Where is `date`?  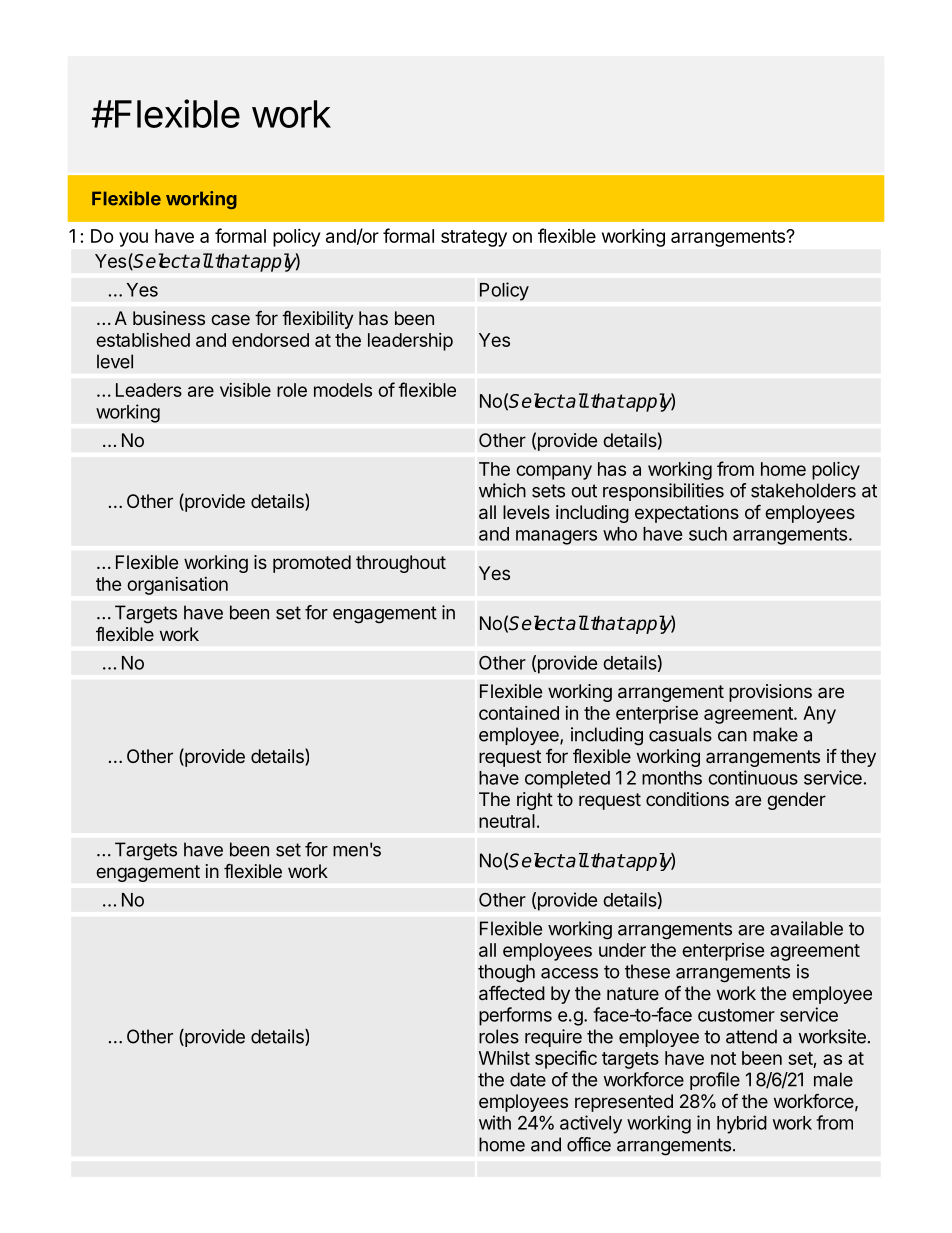
date is located at coordinates (528, 1079).
